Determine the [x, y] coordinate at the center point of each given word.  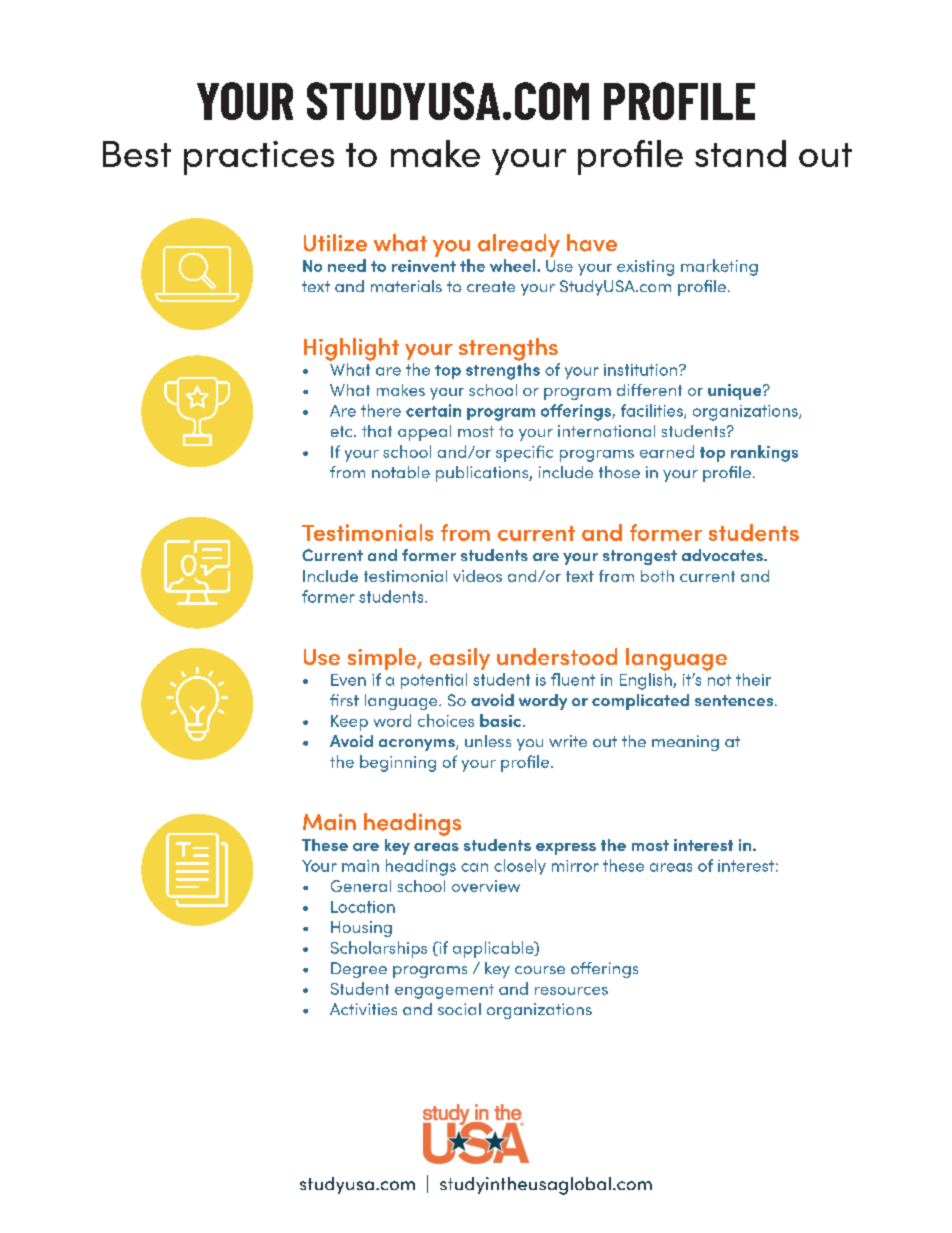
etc [343, 431]
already [519, 245]
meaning [685, 743]
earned [667, 451]
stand [740, 153]
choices [446, 720]
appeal [424, 433]
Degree [359, 970]
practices [259, 158]
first [344, 700]
